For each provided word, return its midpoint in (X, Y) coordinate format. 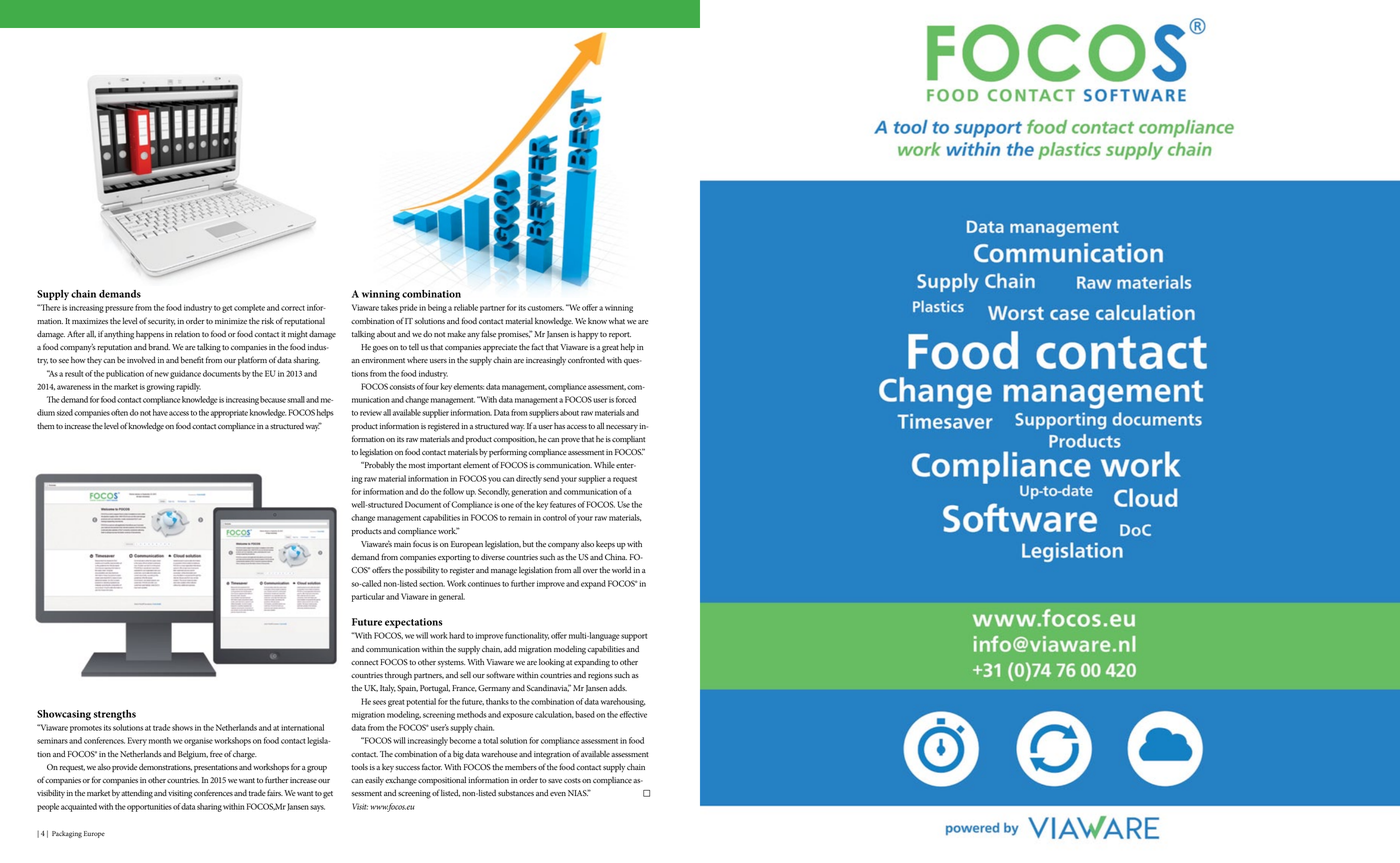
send (551, 478)
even (558, 794)
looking (552, 663)
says (317, 808)
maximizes (90, 321)
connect (364, 662)
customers (545, 308)
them (45, 425)
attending (137, 794)
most (417, 465)
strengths (114, 715)
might (298, 335)
